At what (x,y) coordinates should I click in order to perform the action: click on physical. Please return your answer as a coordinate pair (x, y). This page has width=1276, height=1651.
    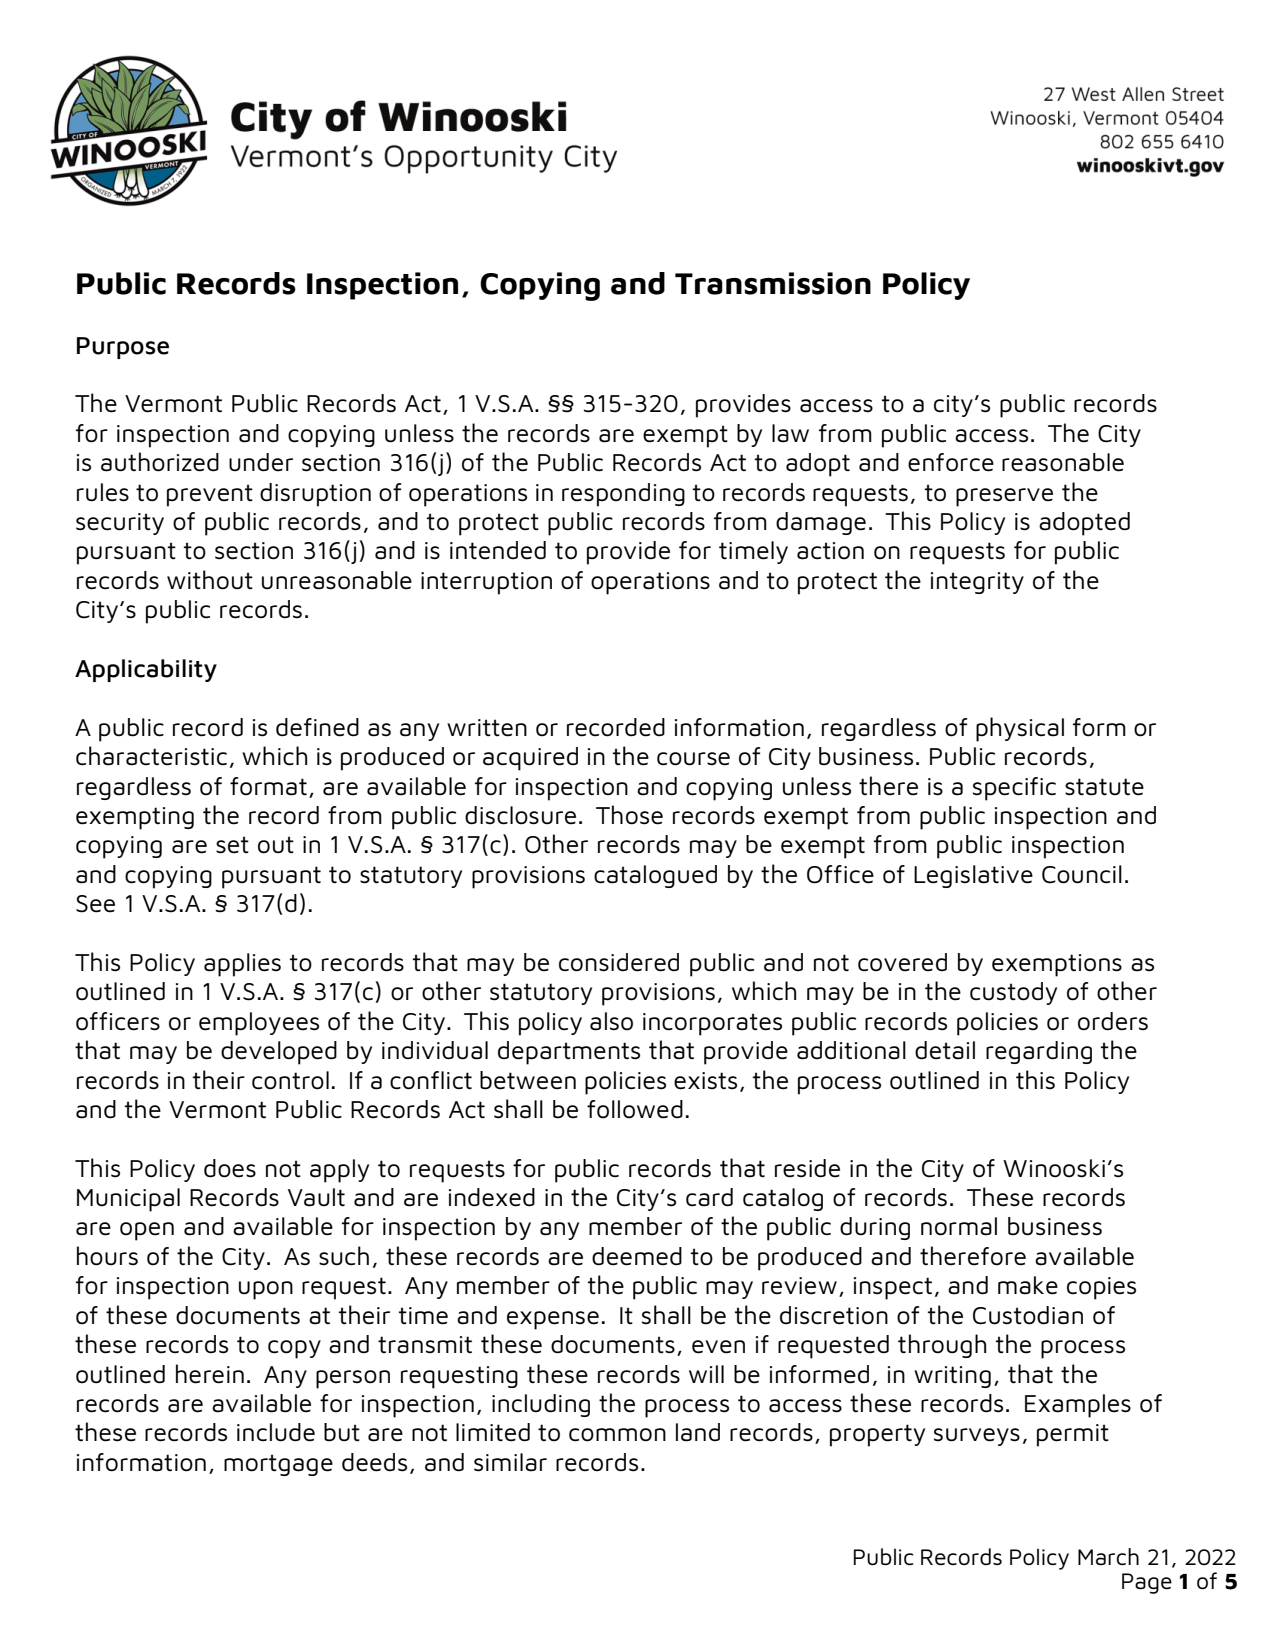
    Looking at the image, I should click on (1020, 729).
